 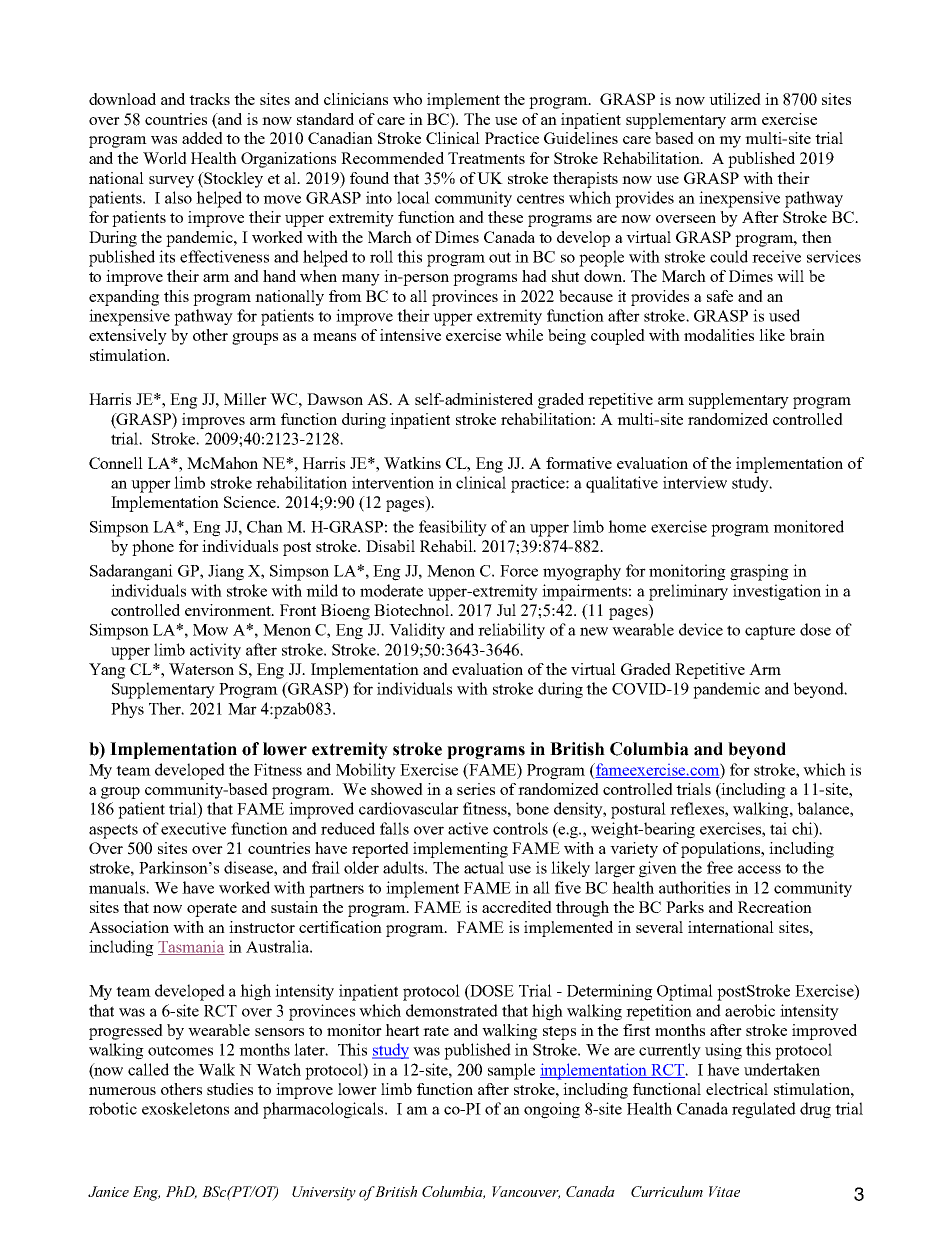 I want to click on reliability, so click(x=511, y=631).
